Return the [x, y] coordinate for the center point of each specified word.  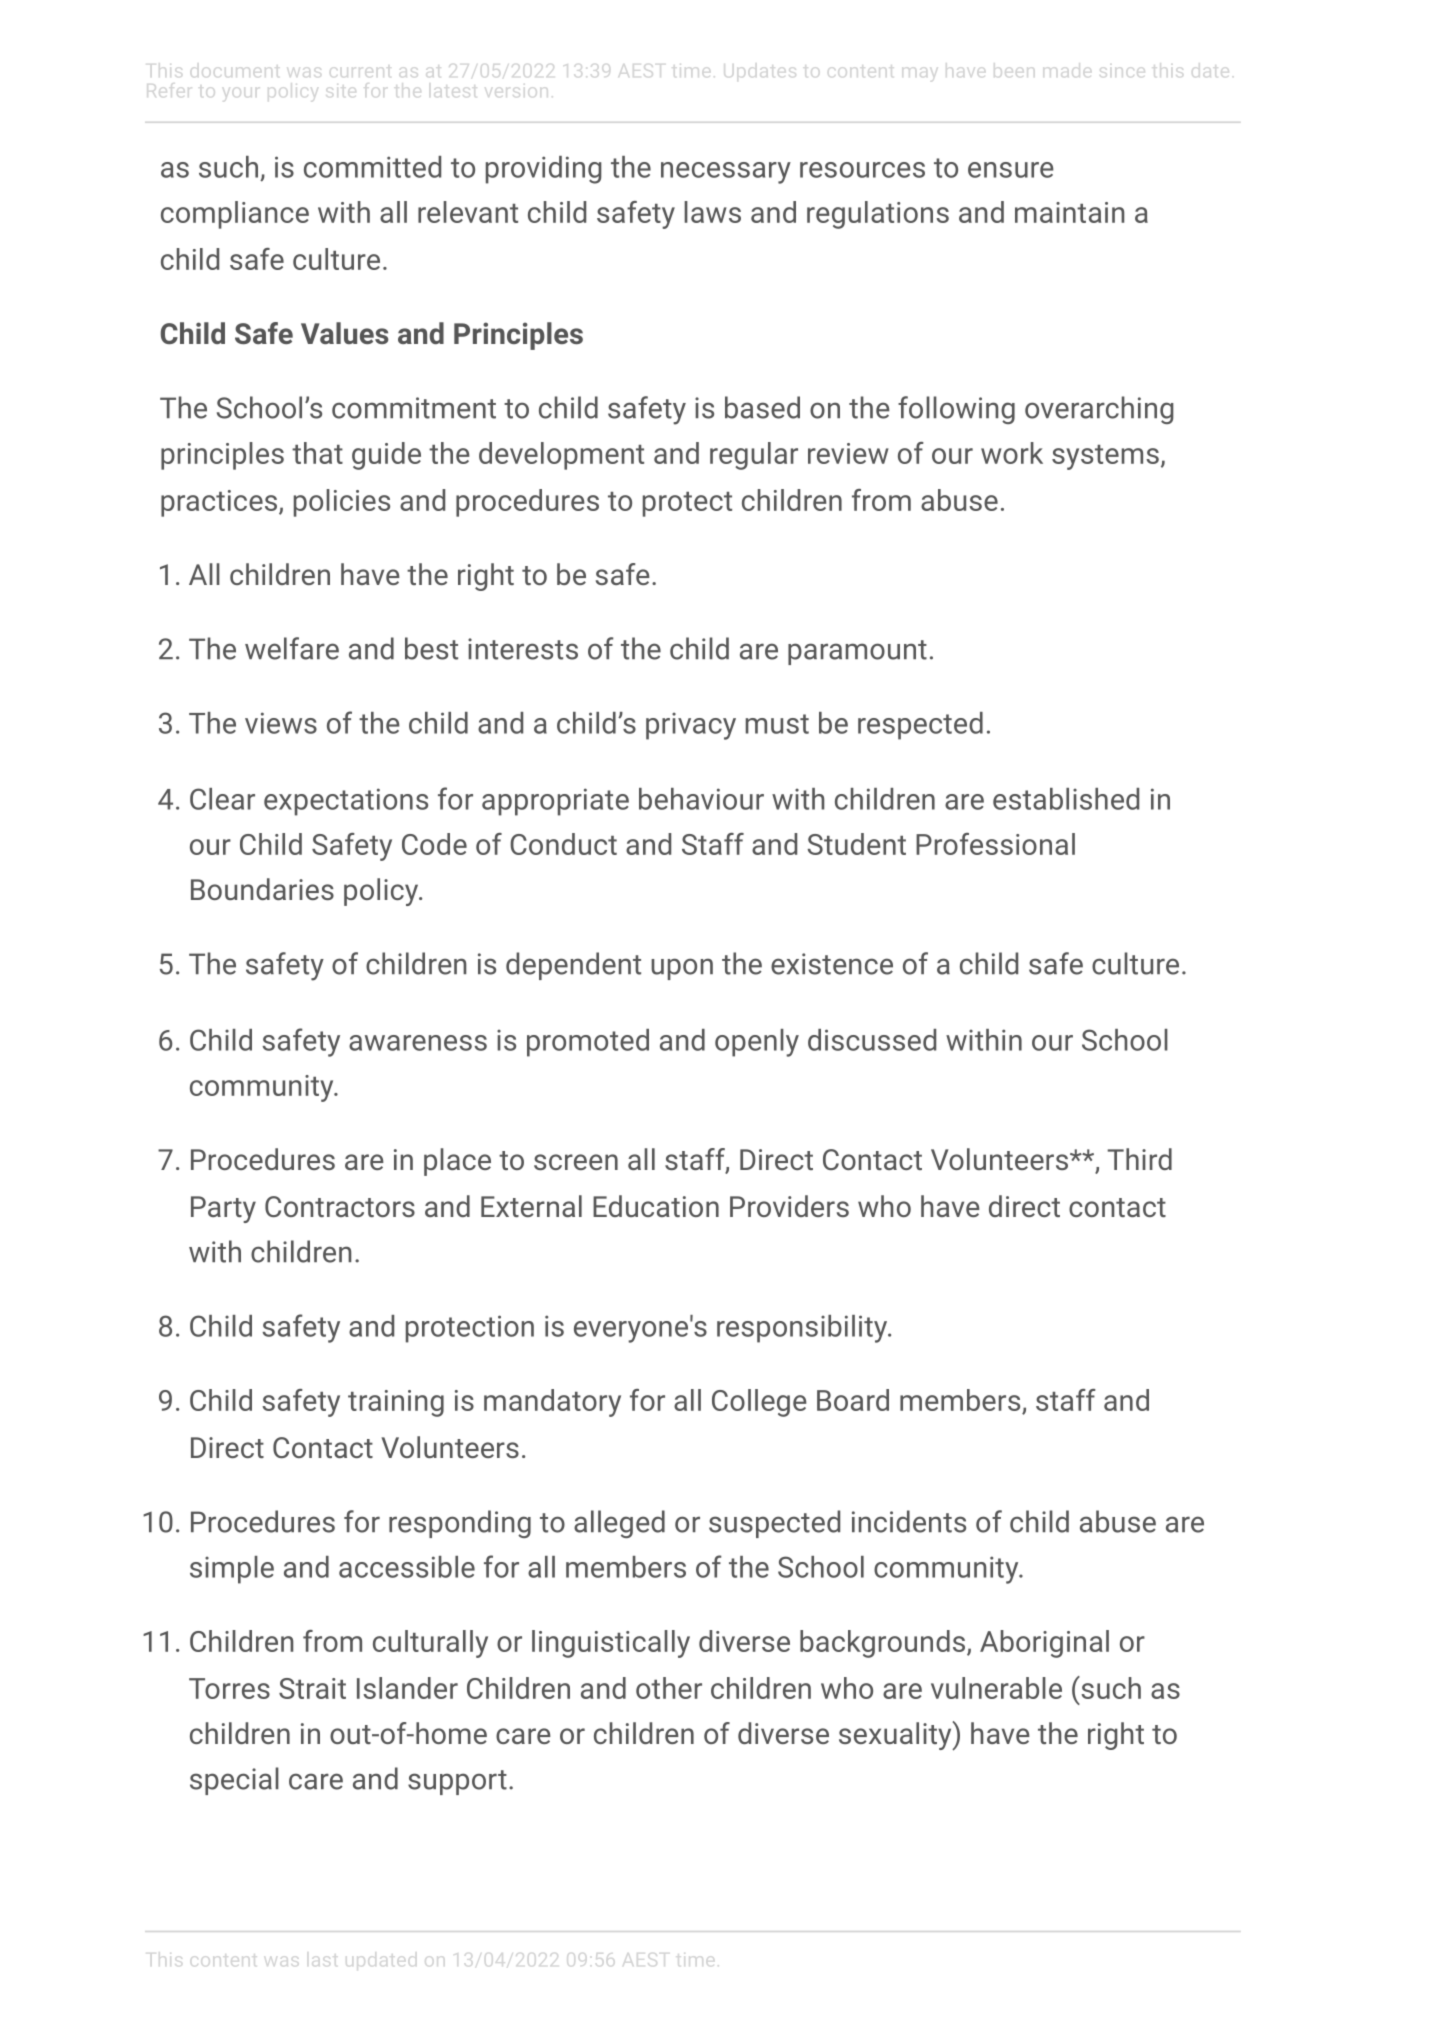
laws [712, 212]
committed [372, 167]
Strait [312, 1688]
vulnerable [996, 1688]
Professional [995, 844]
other [669, 1688]
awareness [418, 1043]
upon [682, 969]
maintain [1069, 212]
